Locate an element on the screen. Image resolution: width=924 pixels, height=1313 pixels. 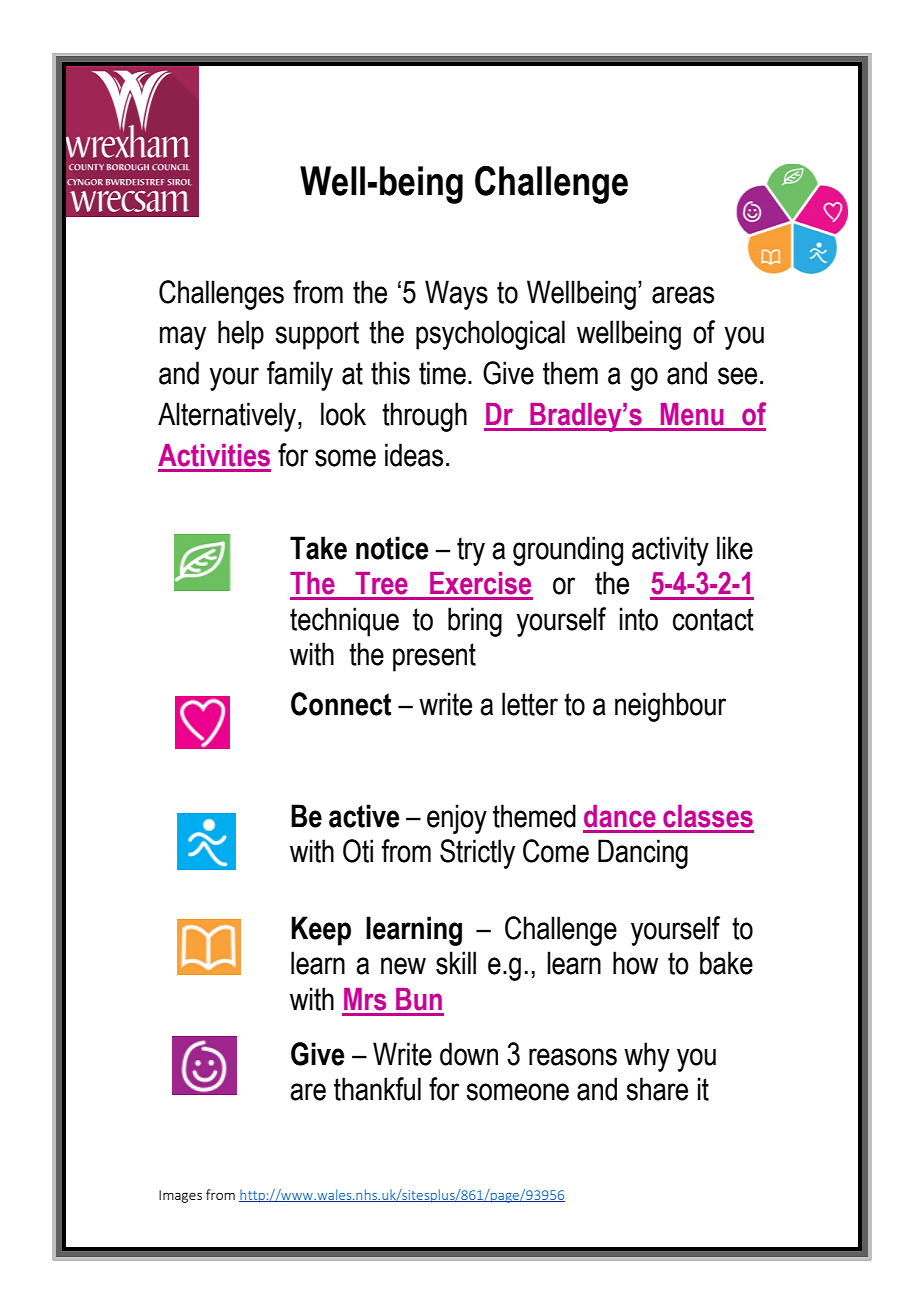
neighbour is located at coordinates (670, 707).
